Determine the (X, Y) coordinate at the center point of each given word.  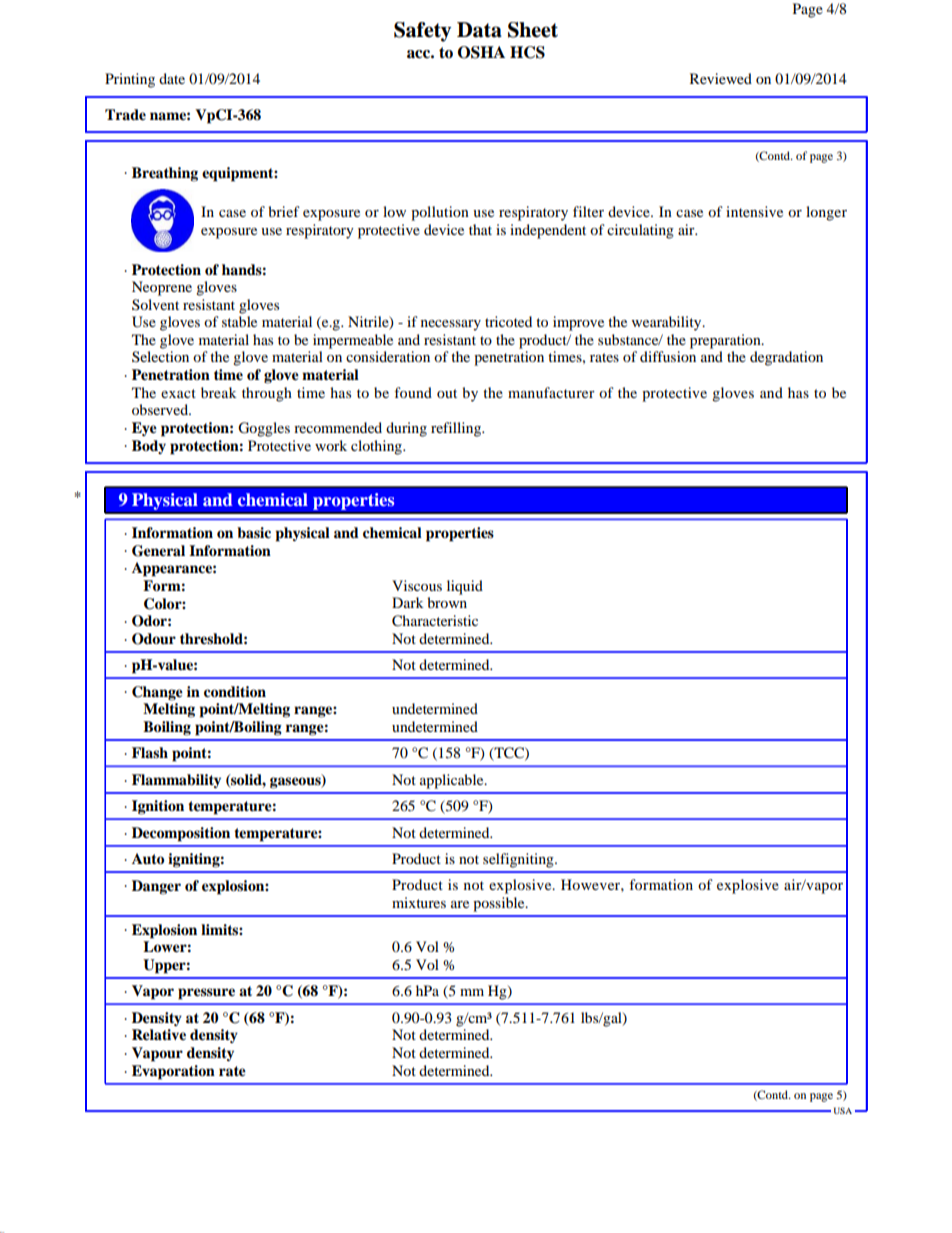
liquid (465, 587)
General (158, 551)
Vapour (157, 1054)
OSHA (481, 52)
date (172, 78)
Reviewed (721, 78)
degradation (786, 358)
